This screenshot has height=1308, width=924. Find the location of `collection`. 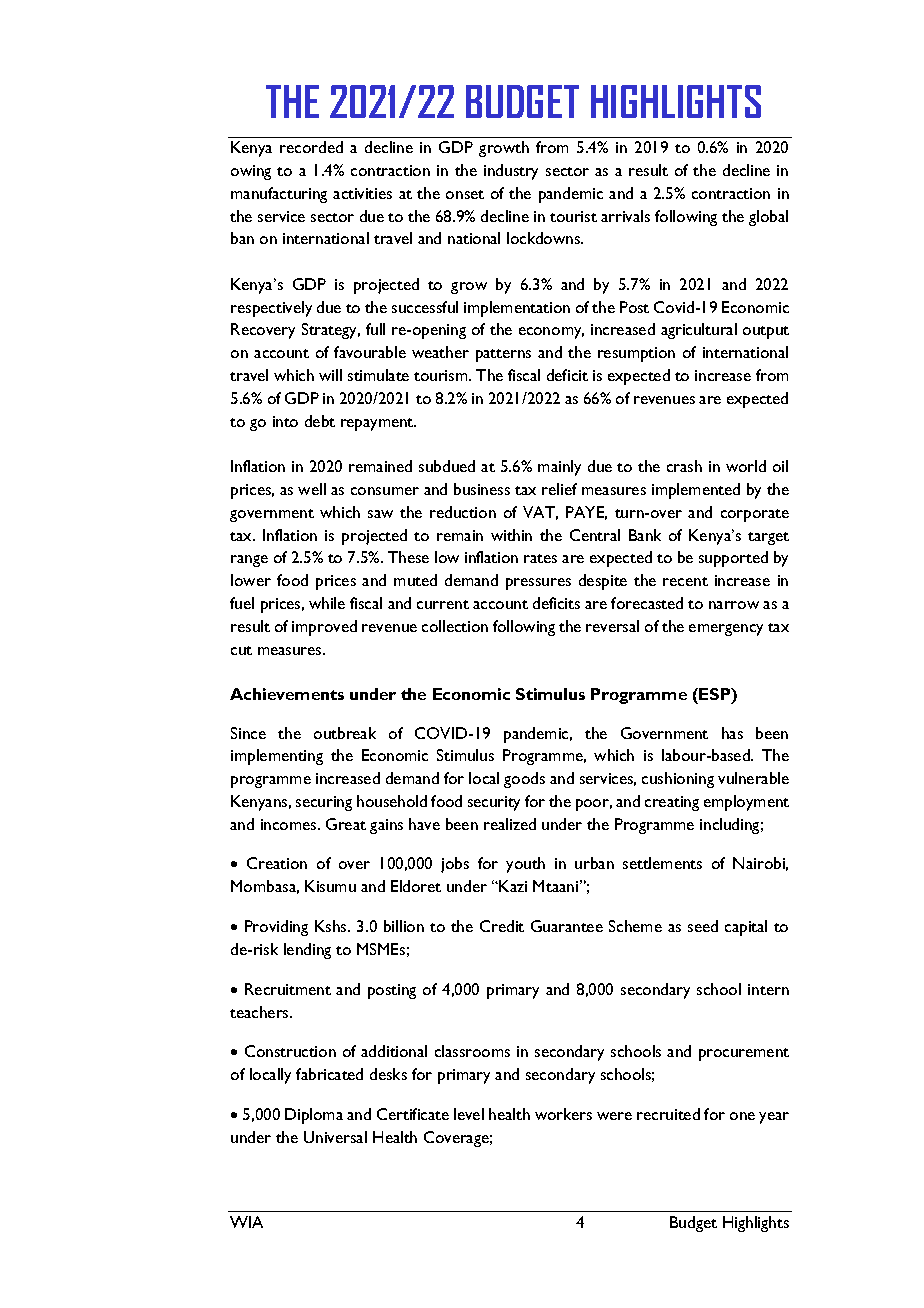

collection is located at coordinates (455, 626).
